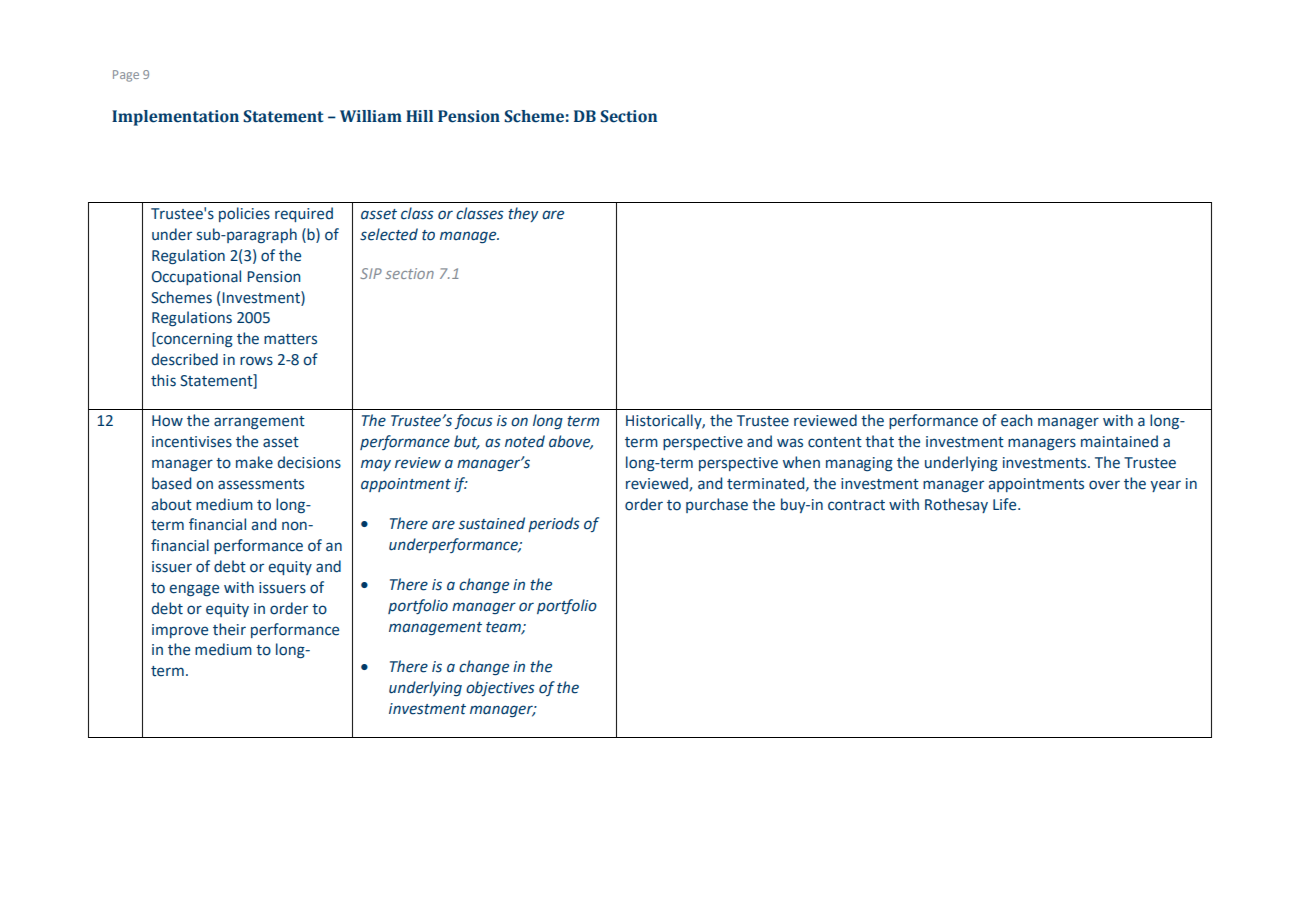 The height and width of the screenshot is (924, 1308). What do you see at coordinates (1017, 420) in the screenshot?
I see `each` at bounding box center [1017, 420].
